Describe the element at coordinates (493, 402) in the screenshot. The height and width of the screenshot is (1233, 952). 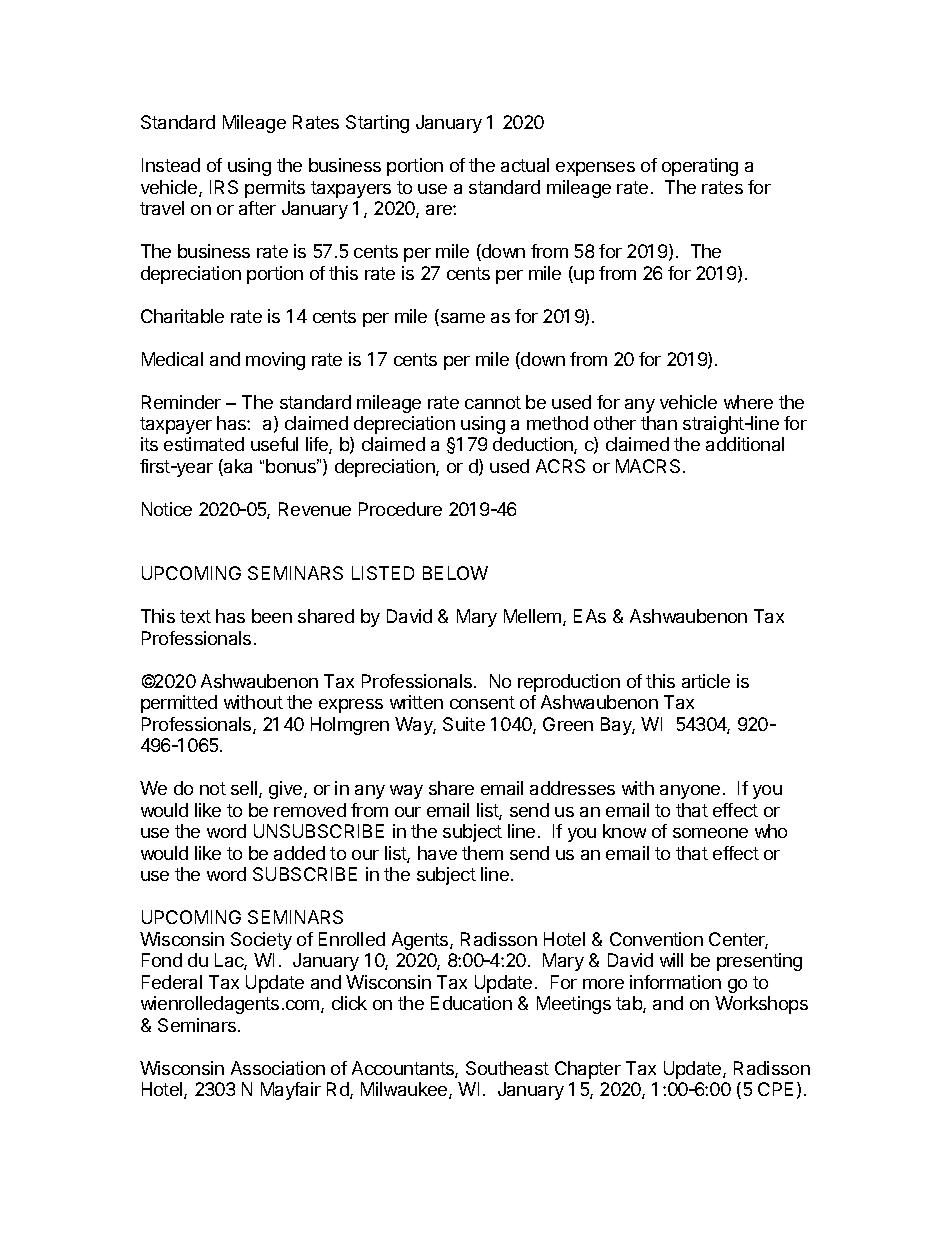
I see `cannot` at that location.
